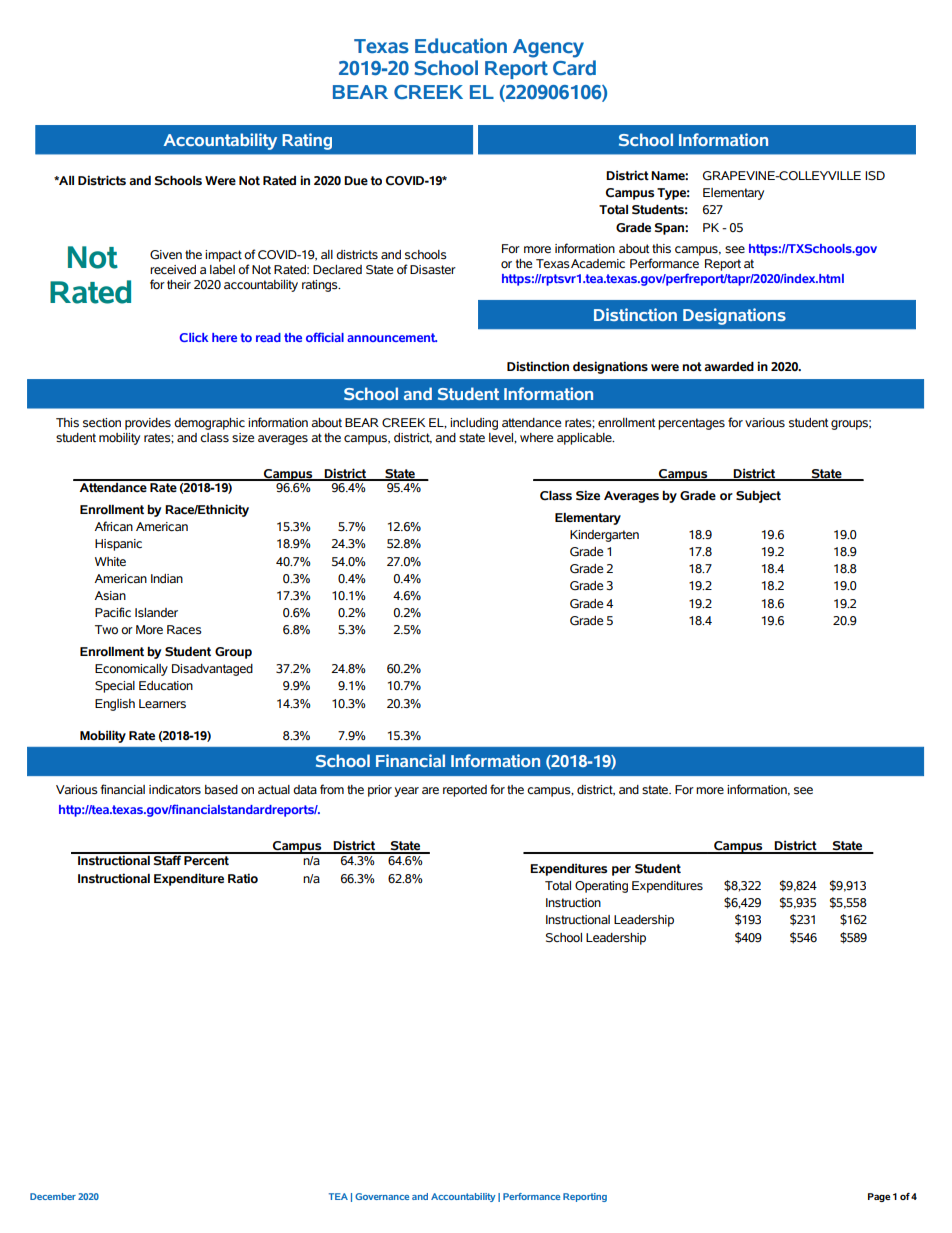 Image resolution: width=952 pixels, height=1233 pixels. I want to click on Subject, so click(758, 496).
